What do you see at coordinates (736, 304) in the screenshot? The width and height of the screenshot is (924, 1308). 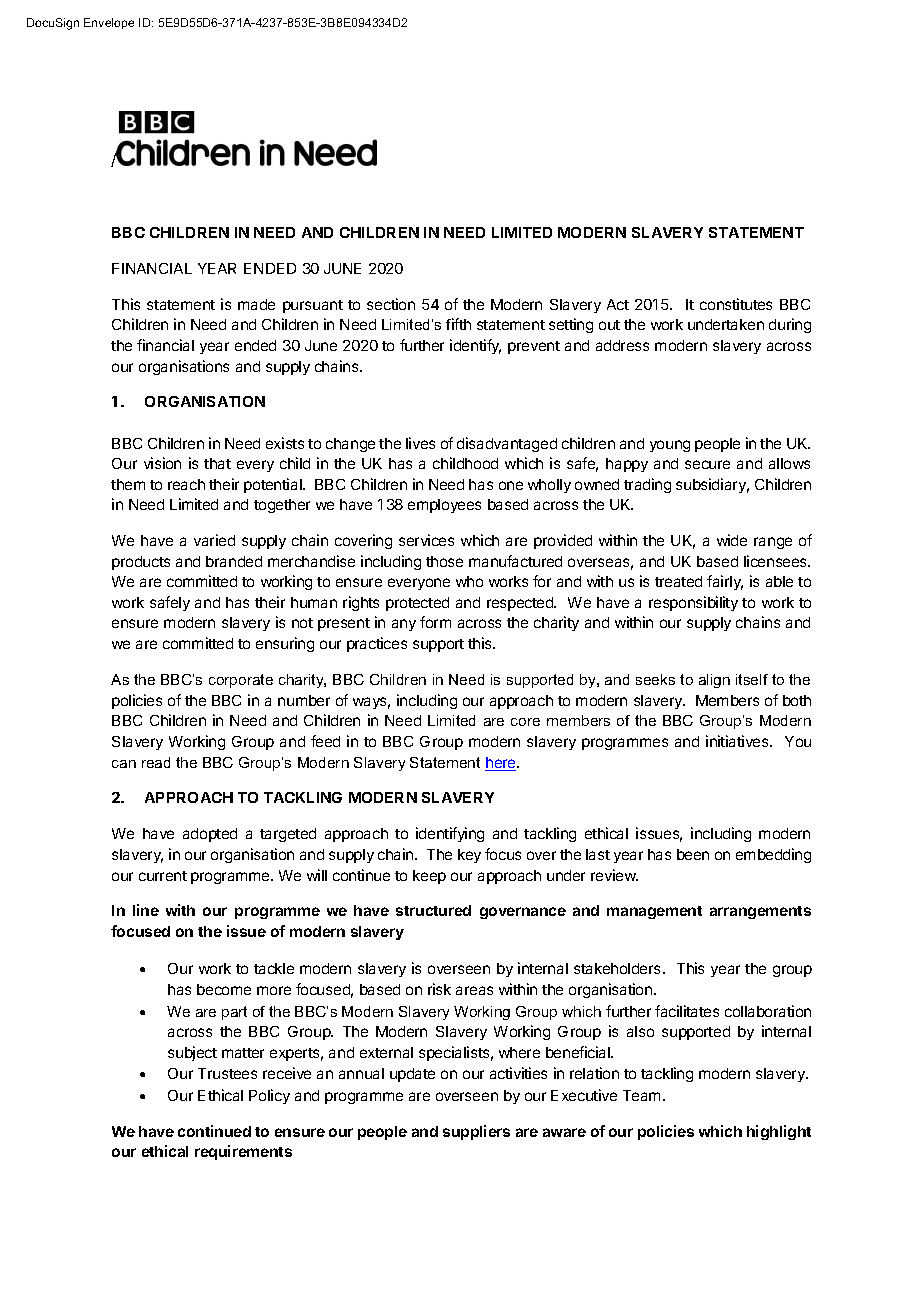 I see `constitutes` at bounding box center [736, 304].
